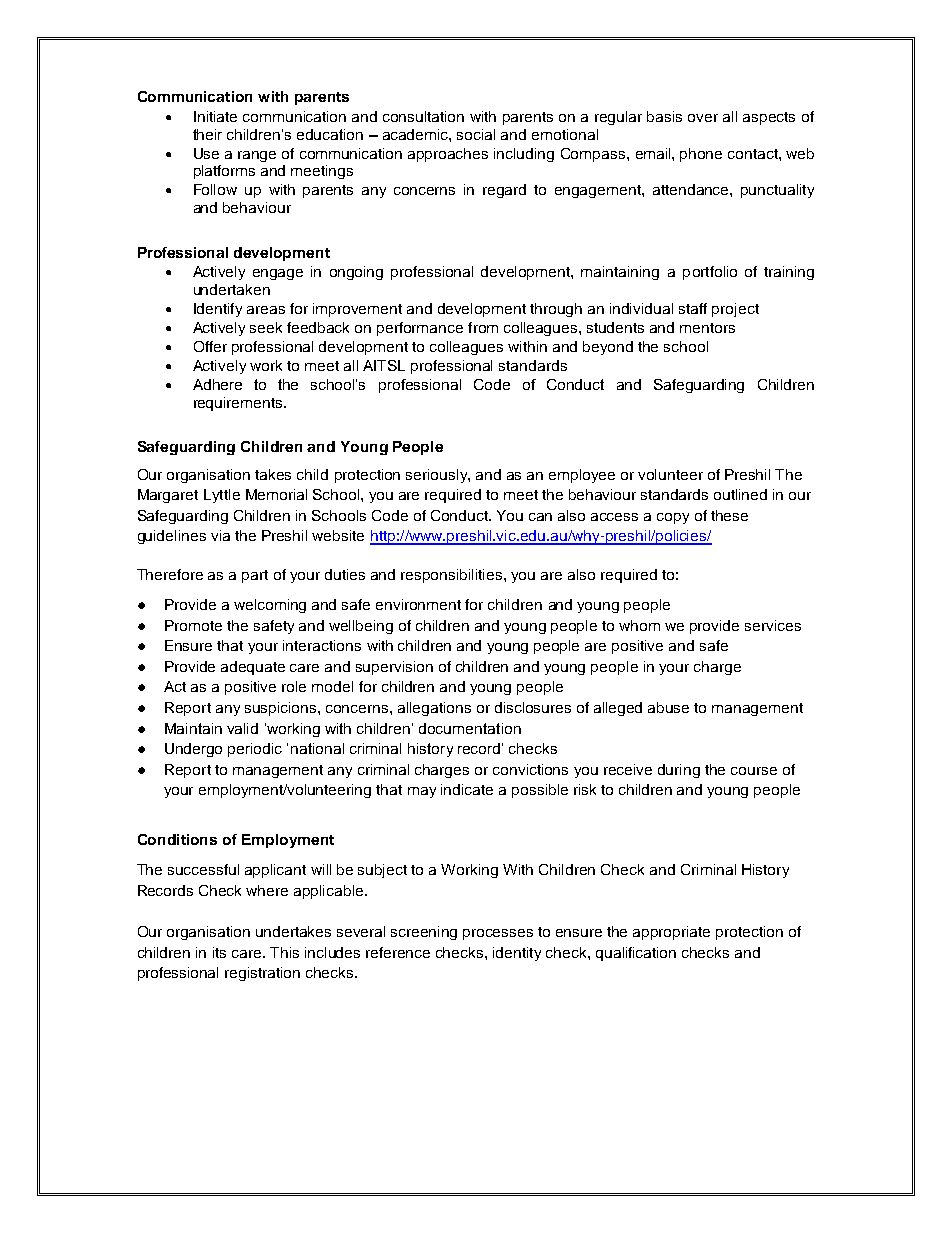  I want to click on Memorial, so click(276, 494).
